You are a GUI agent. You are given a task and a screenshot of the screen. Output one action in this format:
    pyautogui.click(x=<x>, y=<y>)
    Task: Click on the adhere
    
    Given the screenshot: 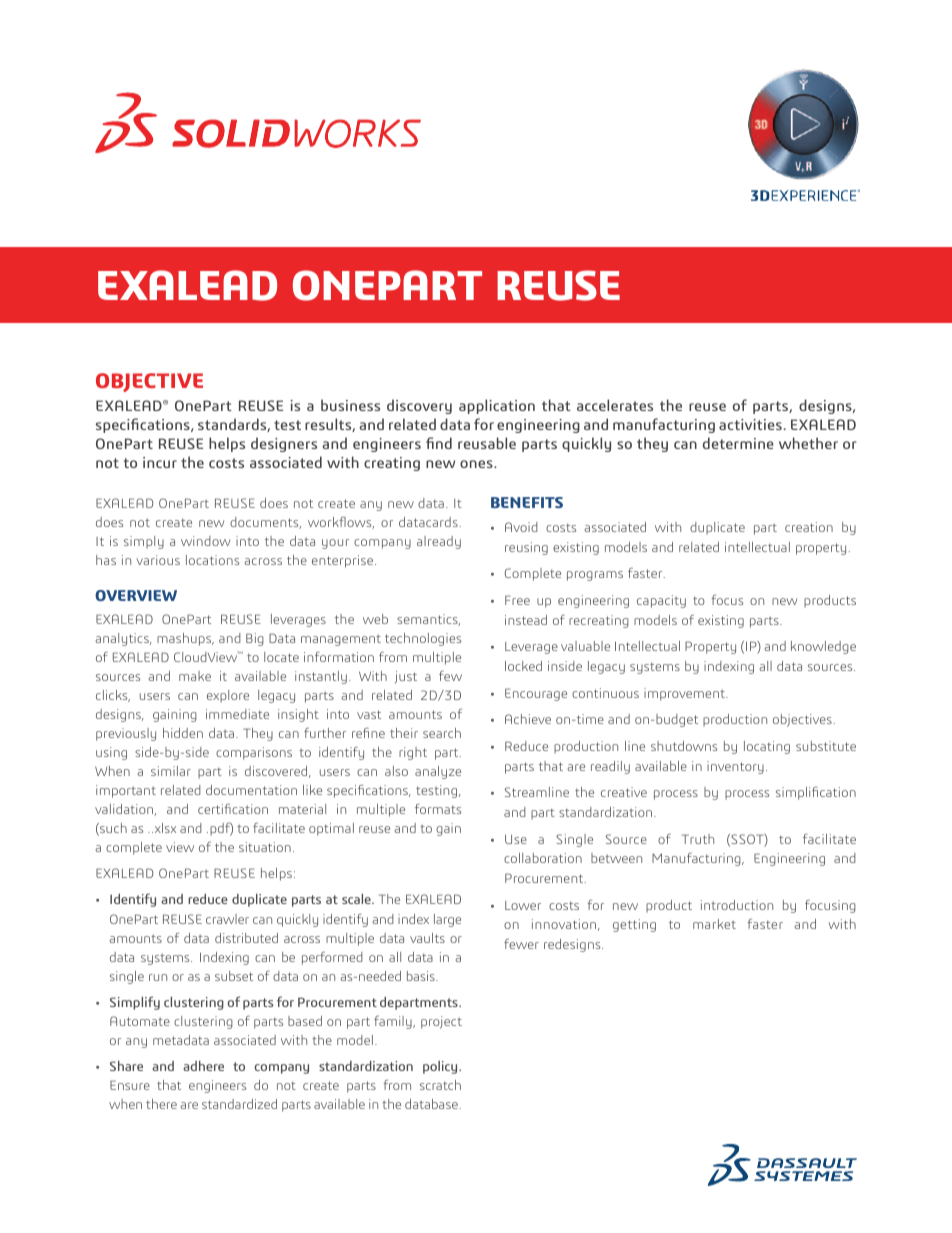 What is the action you would take?
    pyautogui.click(x=203, y=1066)
